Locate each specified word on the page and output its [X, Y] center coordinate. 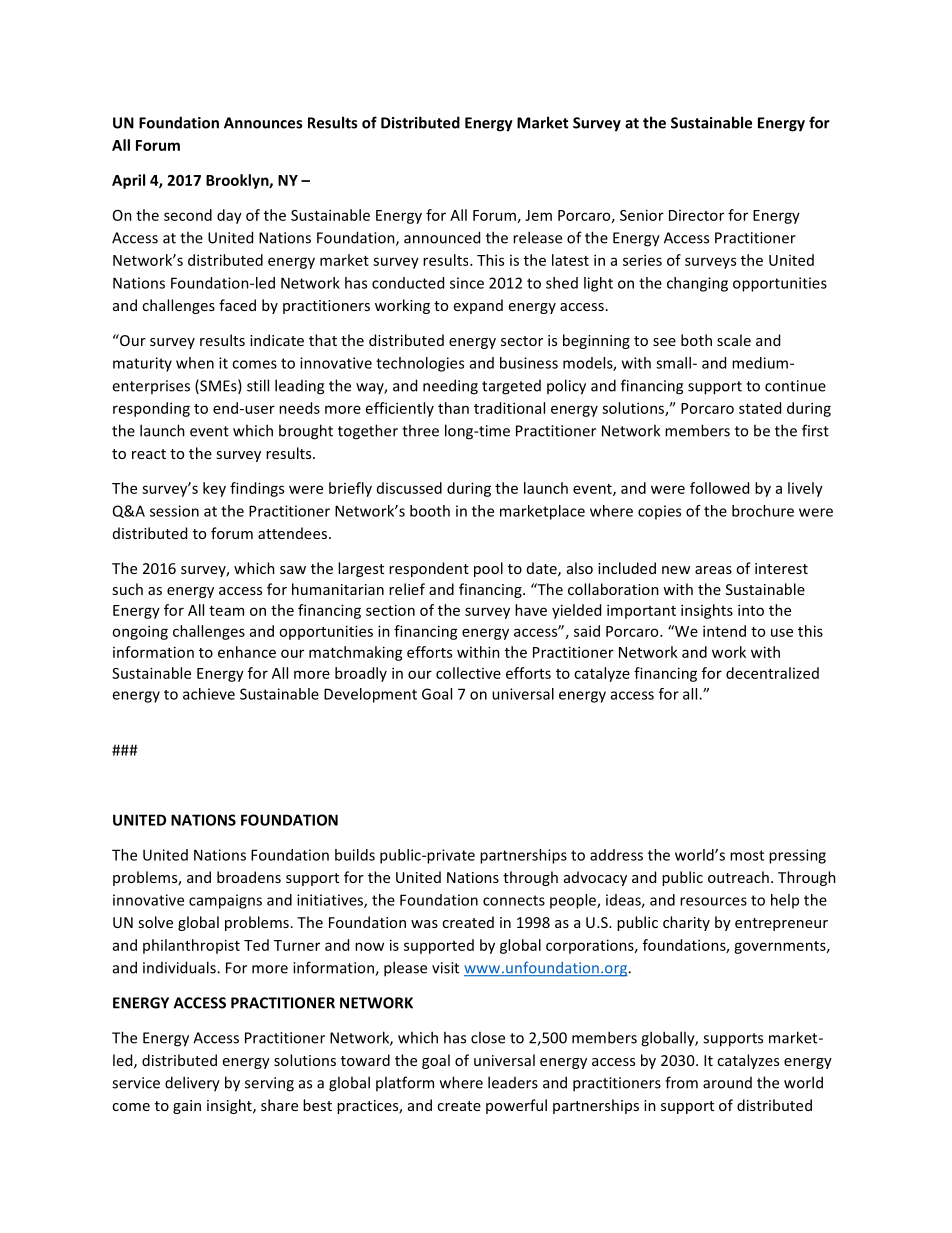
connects [514, 900]
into [751, 610]
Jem [538, 215]
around [727, 1083]
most [747, 855]
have [531, 610]
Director [696, 215]
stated [760, 408]
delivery [192, 1084]
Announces [263, 123]
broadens [249, 877]
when [195, 363]
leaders [513, 1082]
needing [450, 387]
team [226, 611]
